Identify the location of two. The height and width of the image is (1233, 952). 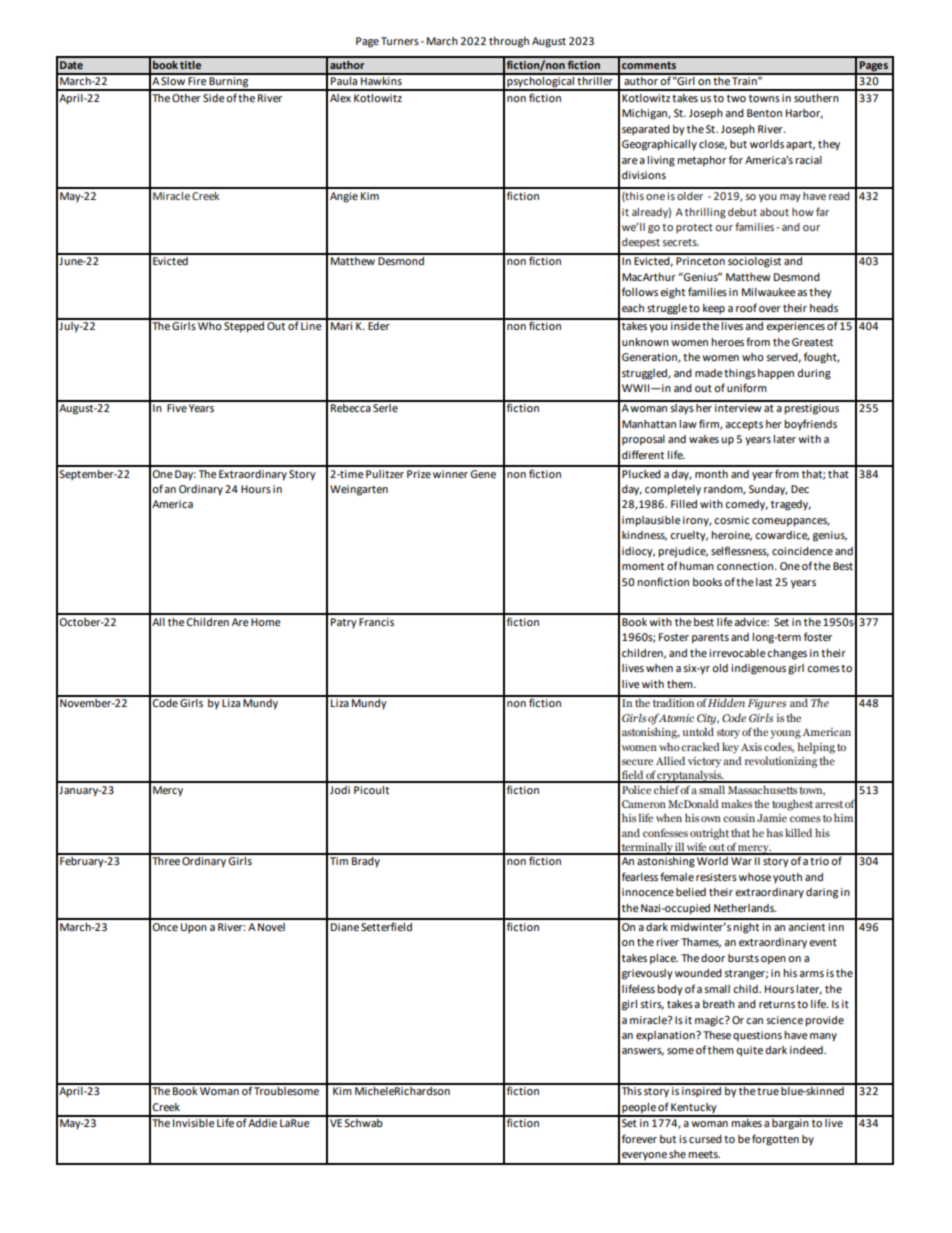
(736, 98).
